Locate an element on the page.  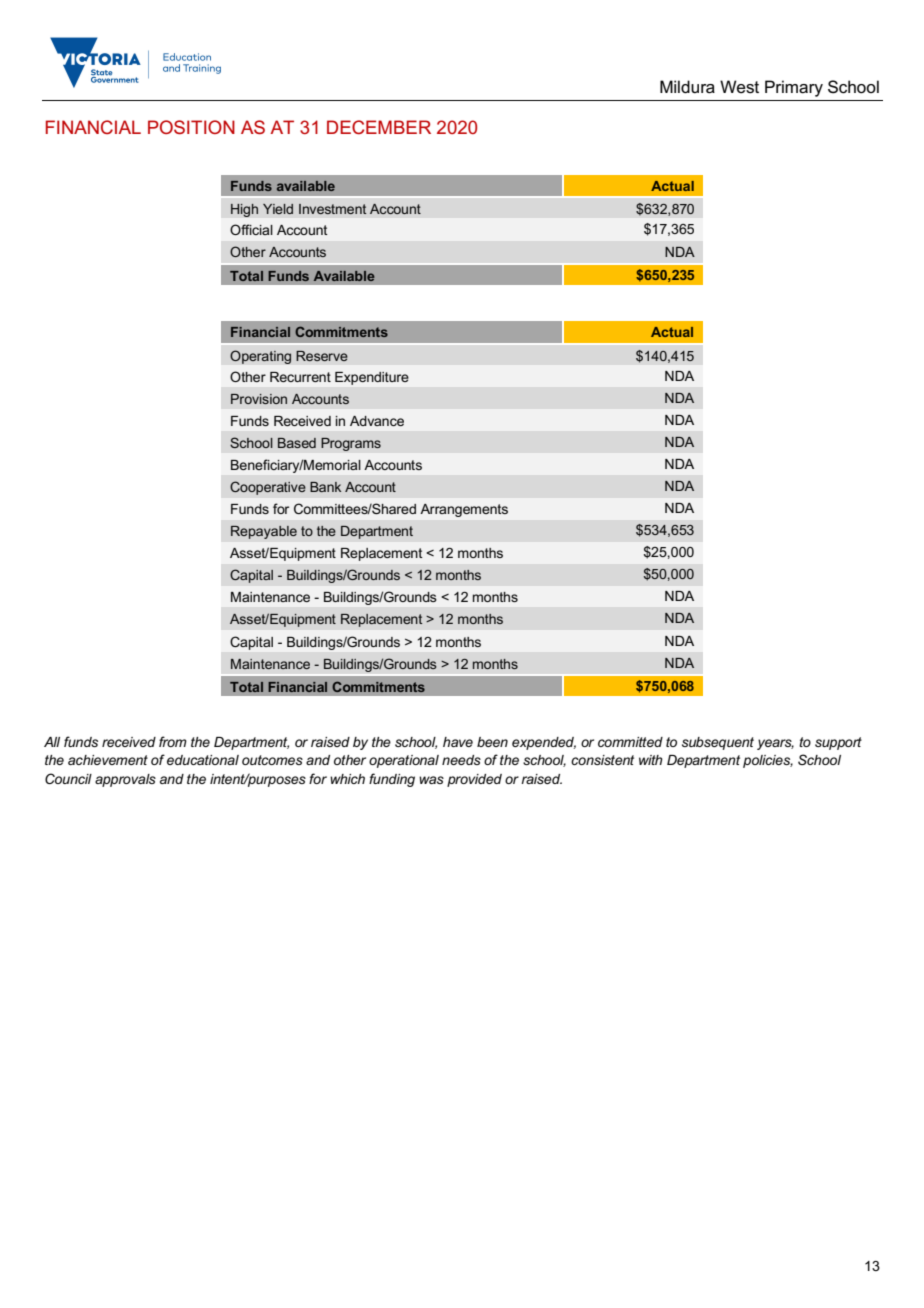
policies is located at coordinates (768, 761).
